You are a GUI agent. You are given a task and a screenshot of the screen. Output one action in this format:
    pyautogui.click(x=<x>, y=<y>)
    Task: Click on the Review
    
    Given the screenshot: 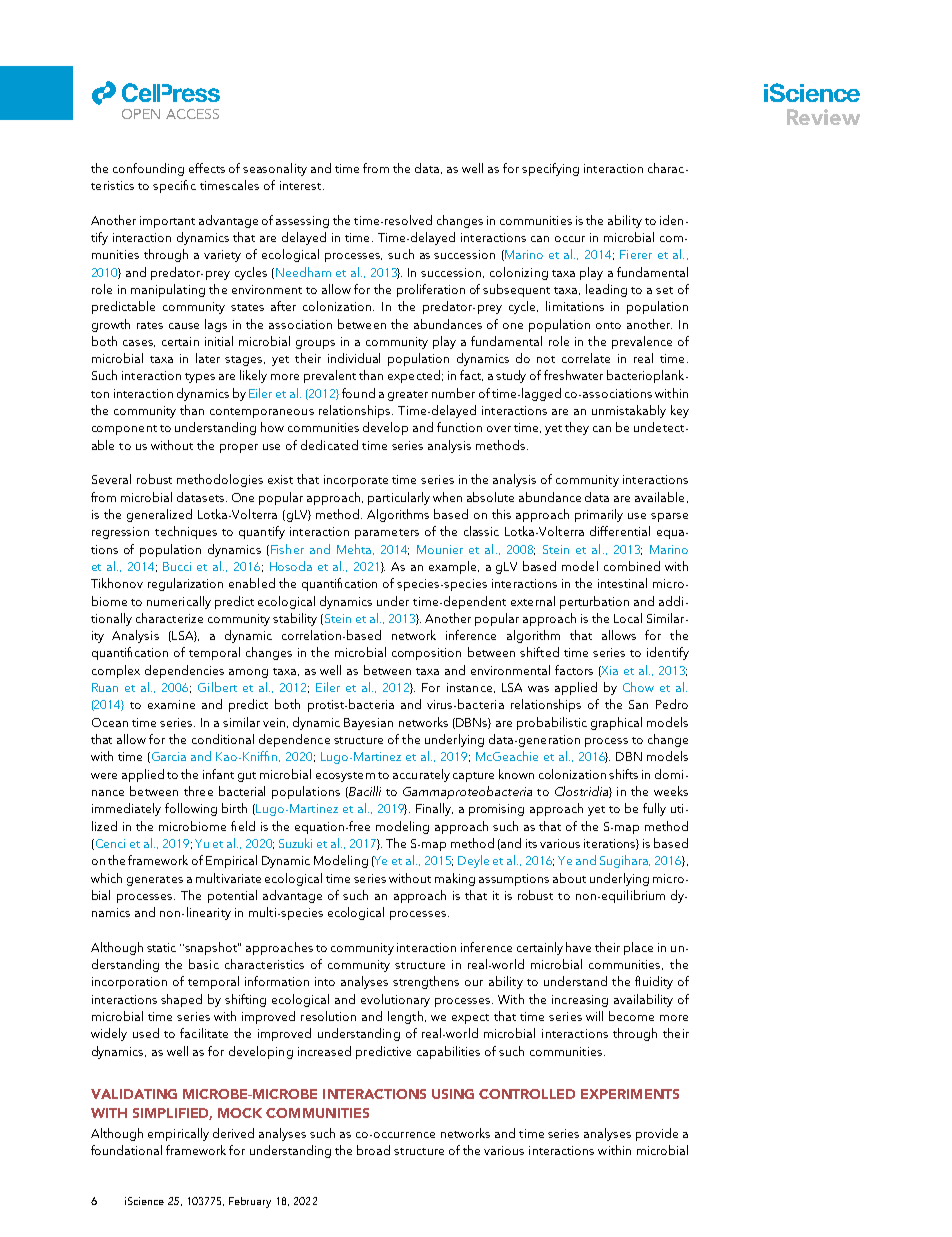 What is the action you would take?
    pyautogui.click(x=823, y=117)
